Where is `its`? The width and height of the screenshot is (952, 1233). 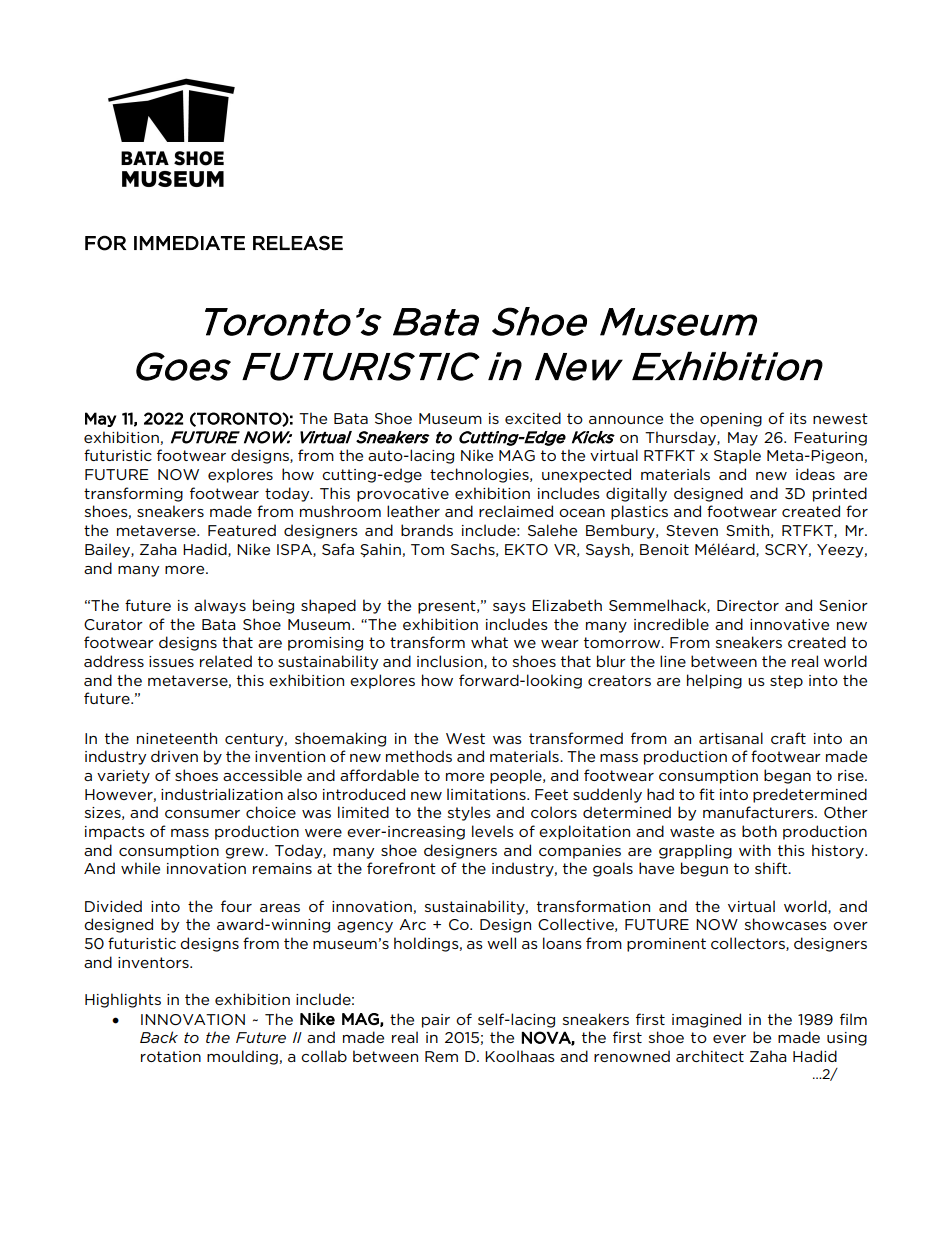 its is located at coordinates (798, 418).
